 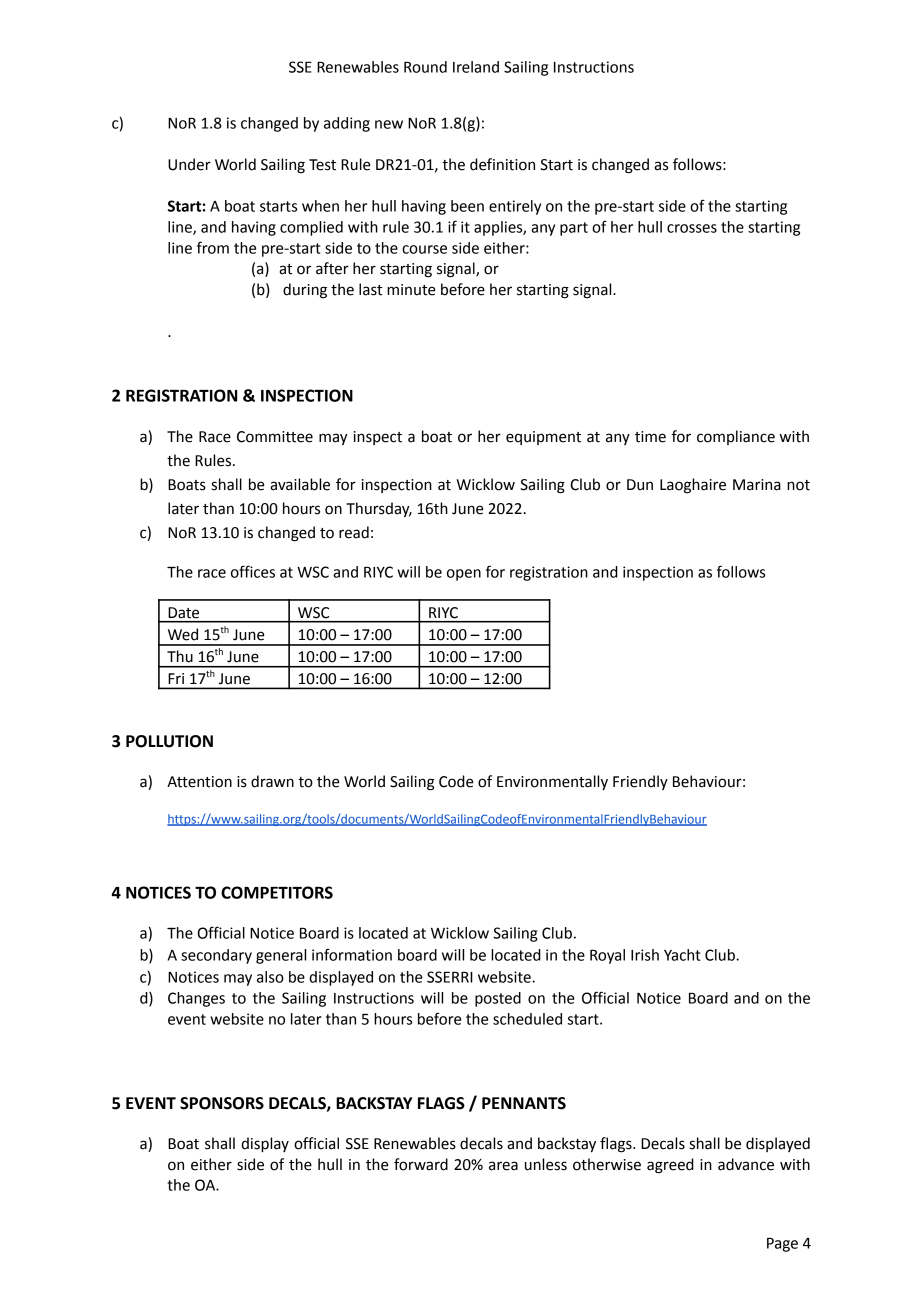 What do you see at coordinates (736, 437) in the page?
I see `compliance` at bounding box center [736, 437].
